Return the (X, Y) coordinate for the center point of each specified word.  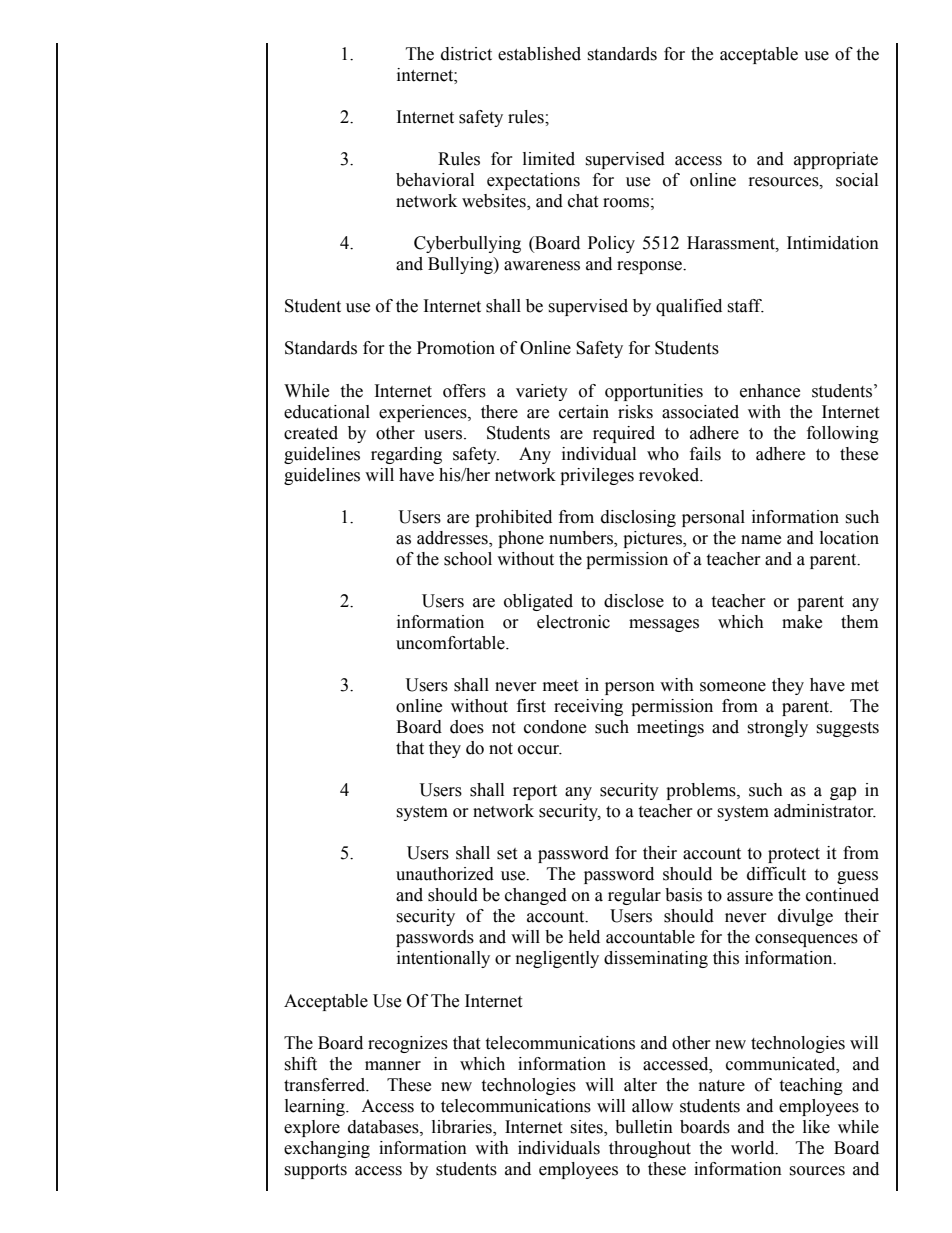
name (761, 540)
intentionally (443, 959)
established (539, 54)
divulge (805, 917)
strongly (777, 728)
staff (745, 306)
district (466, 54)
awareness (542, 266)
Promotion (456, 348)
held (584, 937)
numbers (582, 538)
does (467, 727)
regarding (406, 455)
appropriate (836, 160)
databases (384, 1127)
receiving (588, 707)
